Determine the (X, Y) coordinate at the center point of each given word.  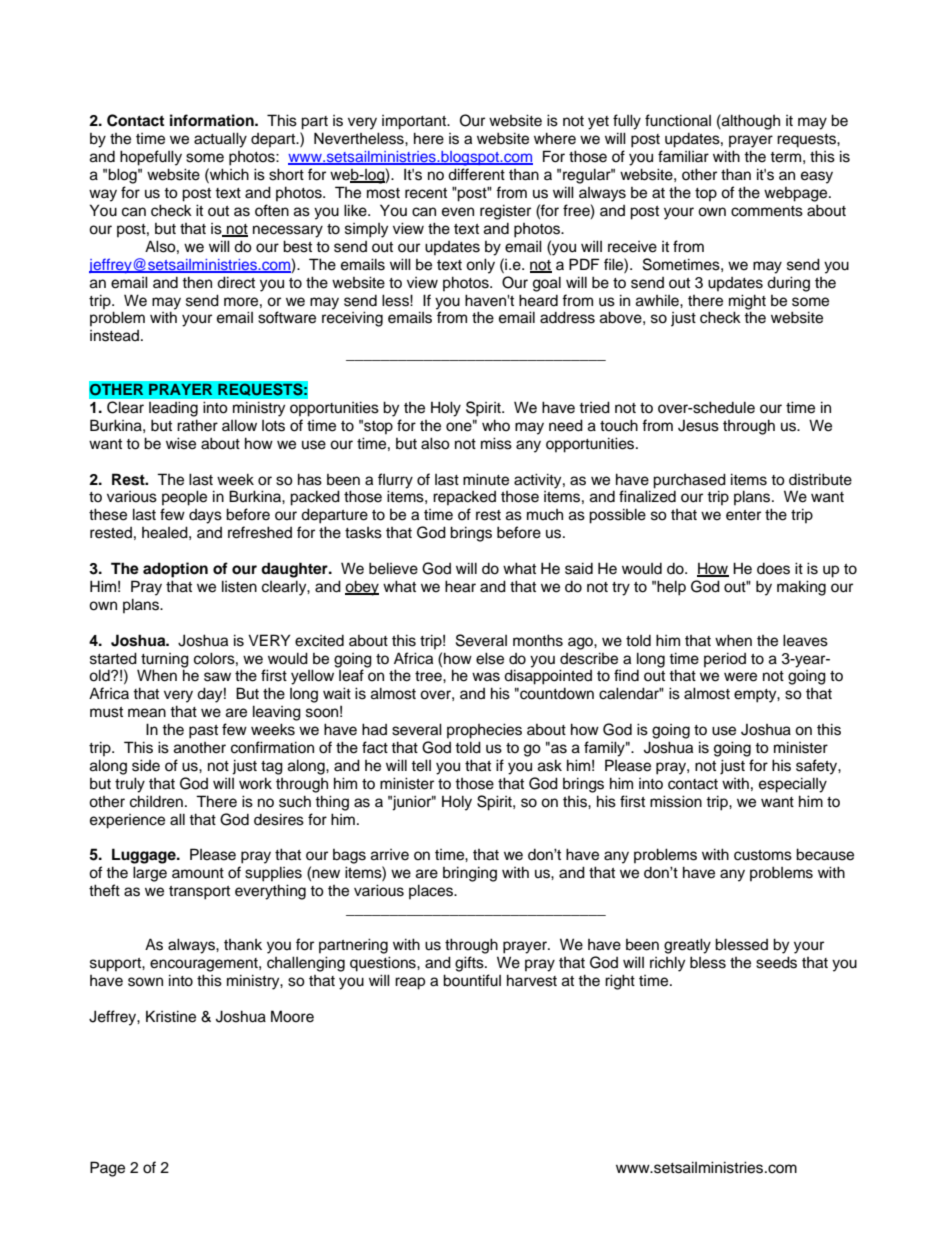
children (156, 801)
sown (145, 982)
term (785, 157)
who (496, 425)
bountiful (472, 980)
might (747, 302)
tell (421, 765)
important (415, 122)
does (773, 569)
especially (793, 785)
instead (114, 336)
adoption (175, 570)
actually (220, 140)
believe (393, 568)
